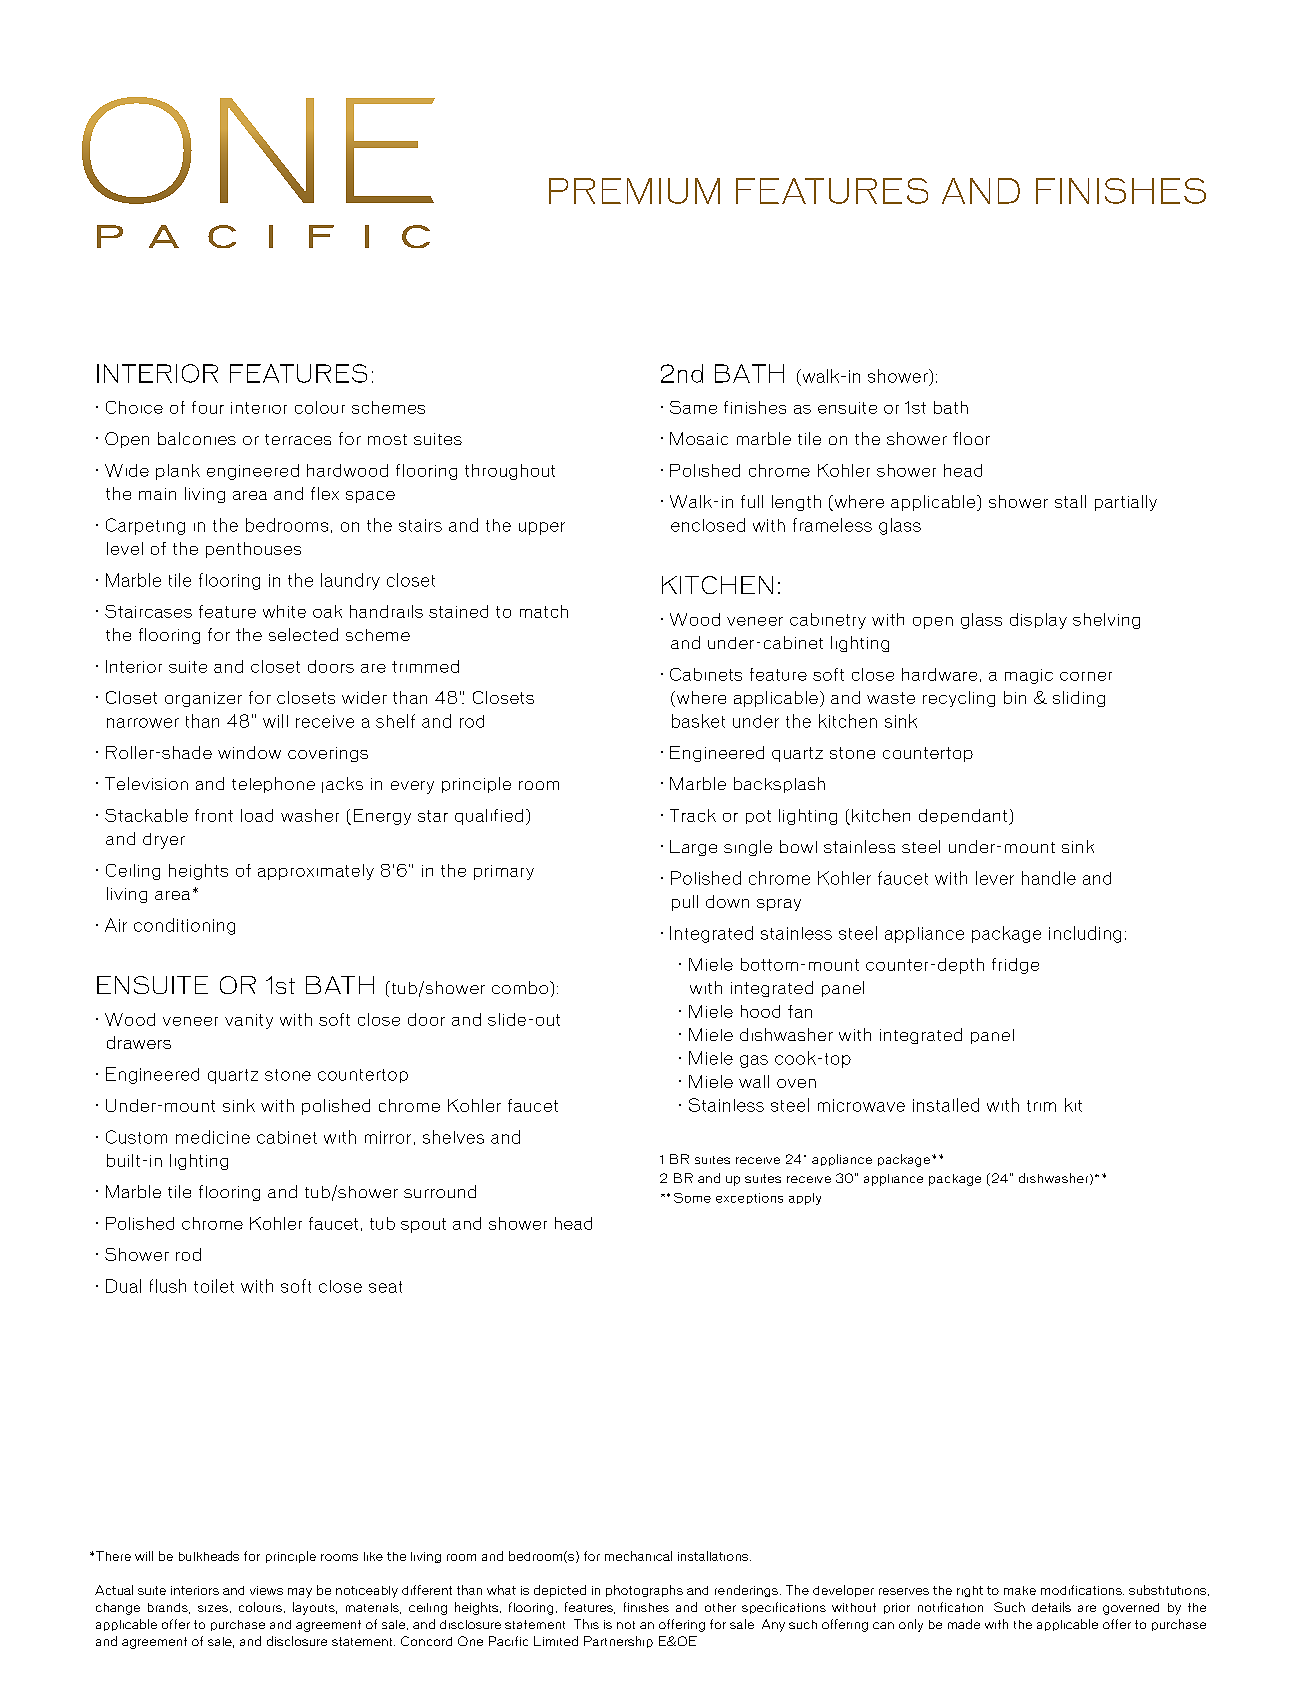 This document has height=1687, width=1303. I want to click on conditioning, so click(184, 926).
